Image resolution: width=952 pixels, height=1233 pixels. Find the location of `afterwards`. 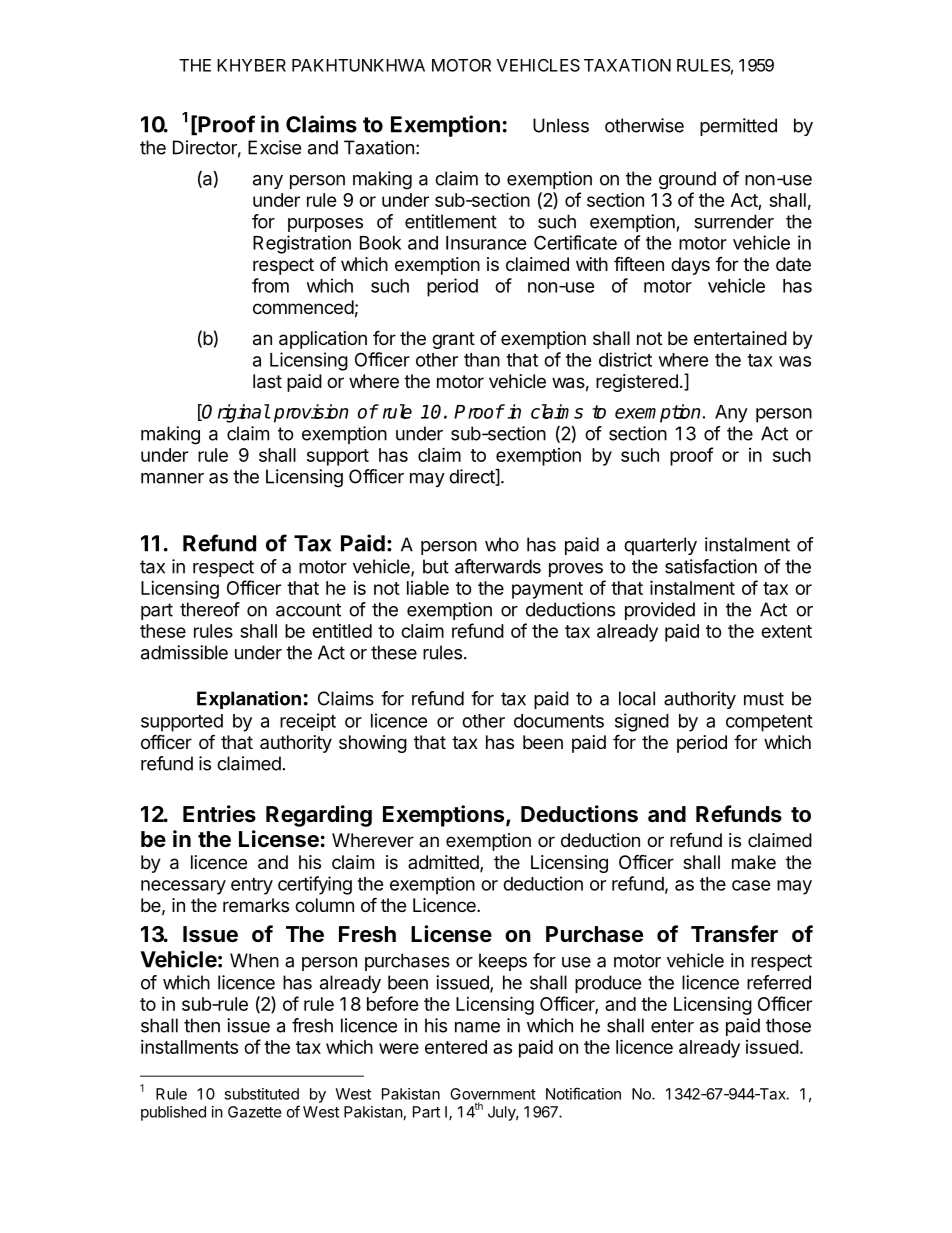

afterwards is located at coordinates (498, 566).
